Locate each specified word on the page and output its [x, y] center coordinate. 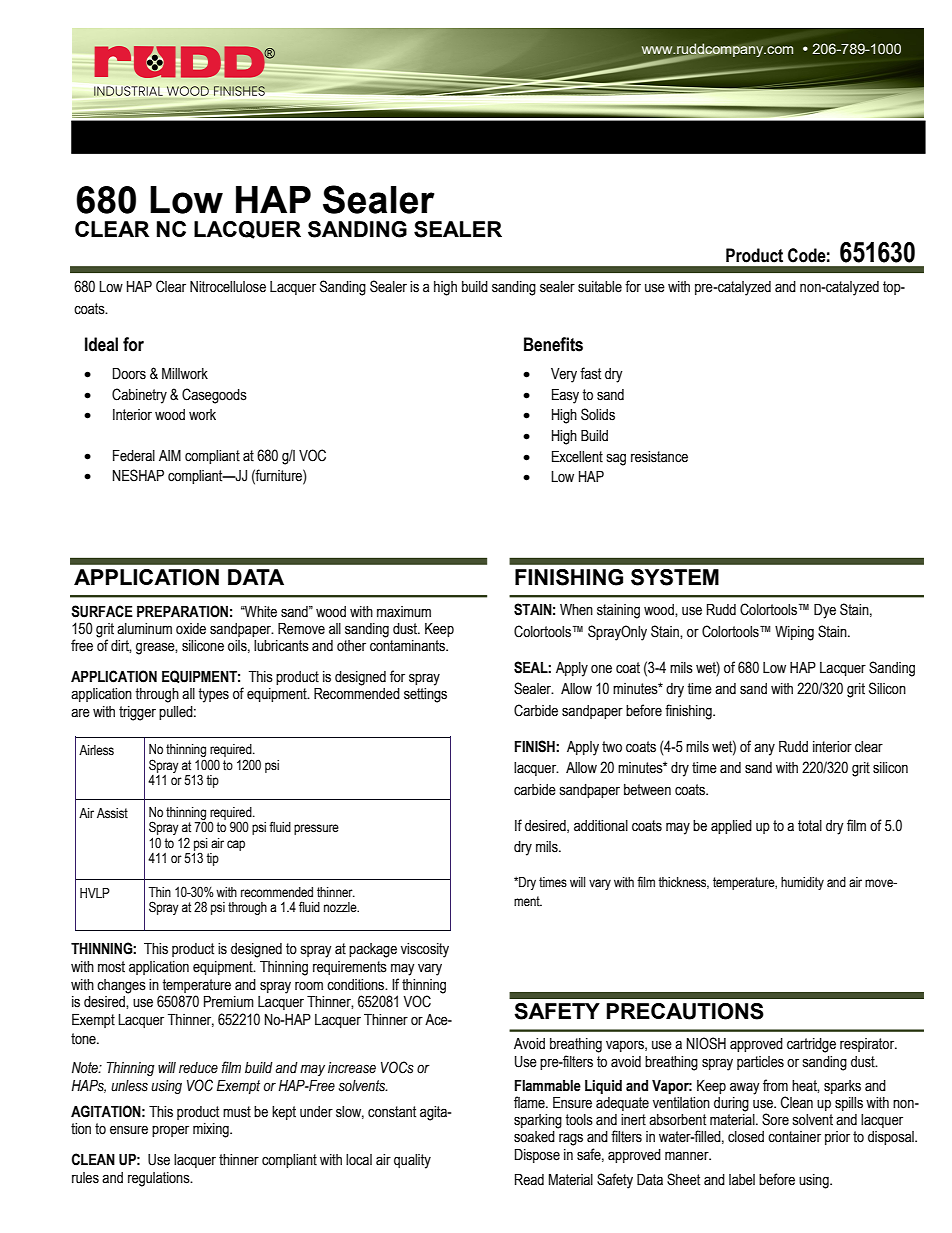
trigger [137, 713]
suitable [600, 287]
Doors [129, 374]
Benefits [553, 344]
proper [170, 1131]
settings [425, 695]
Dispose [537, 1156]
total [810, 826]
